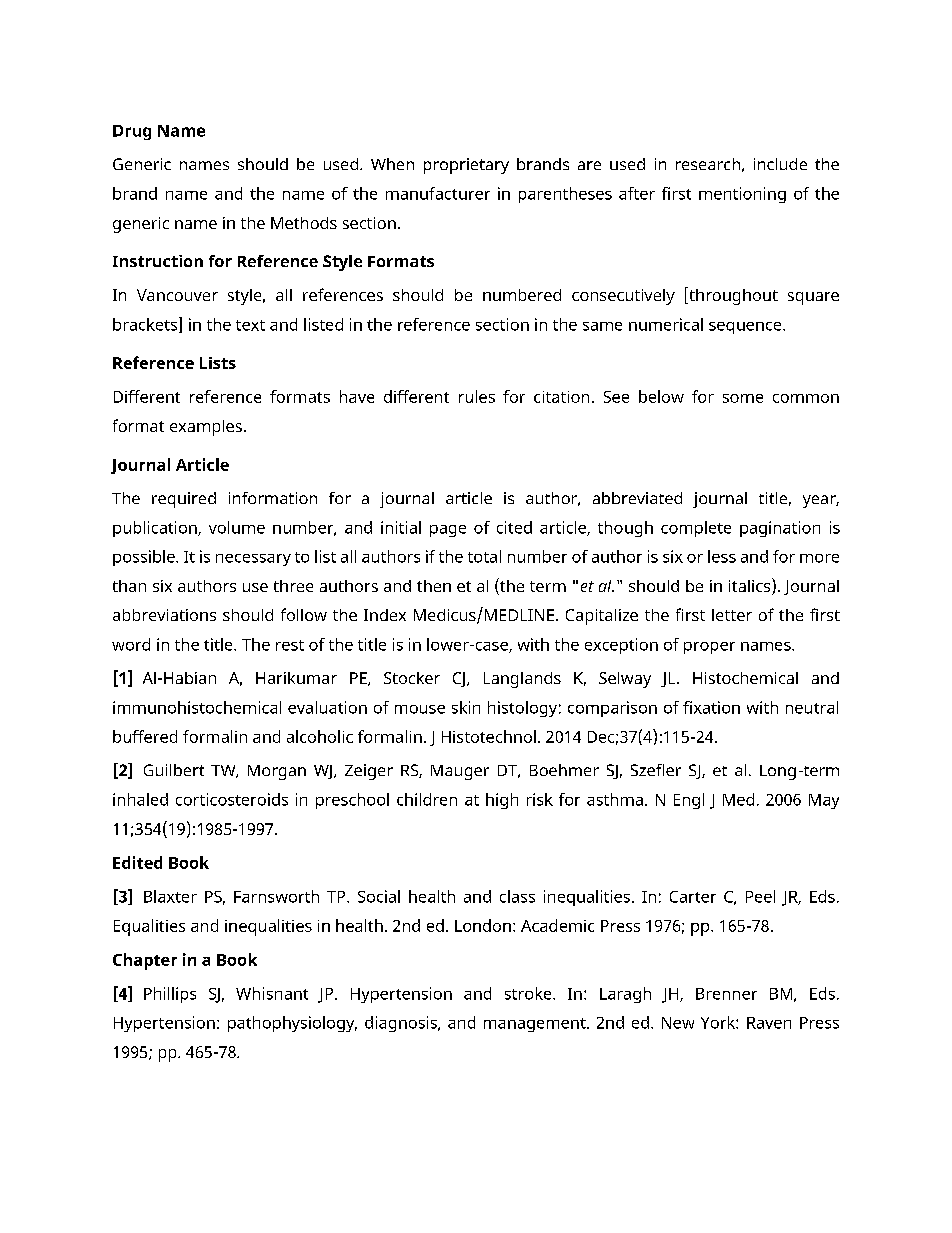  What do you see at coordinates (708, 164) in the screenshot?
I see `research` at bounding box center [708, 164].
